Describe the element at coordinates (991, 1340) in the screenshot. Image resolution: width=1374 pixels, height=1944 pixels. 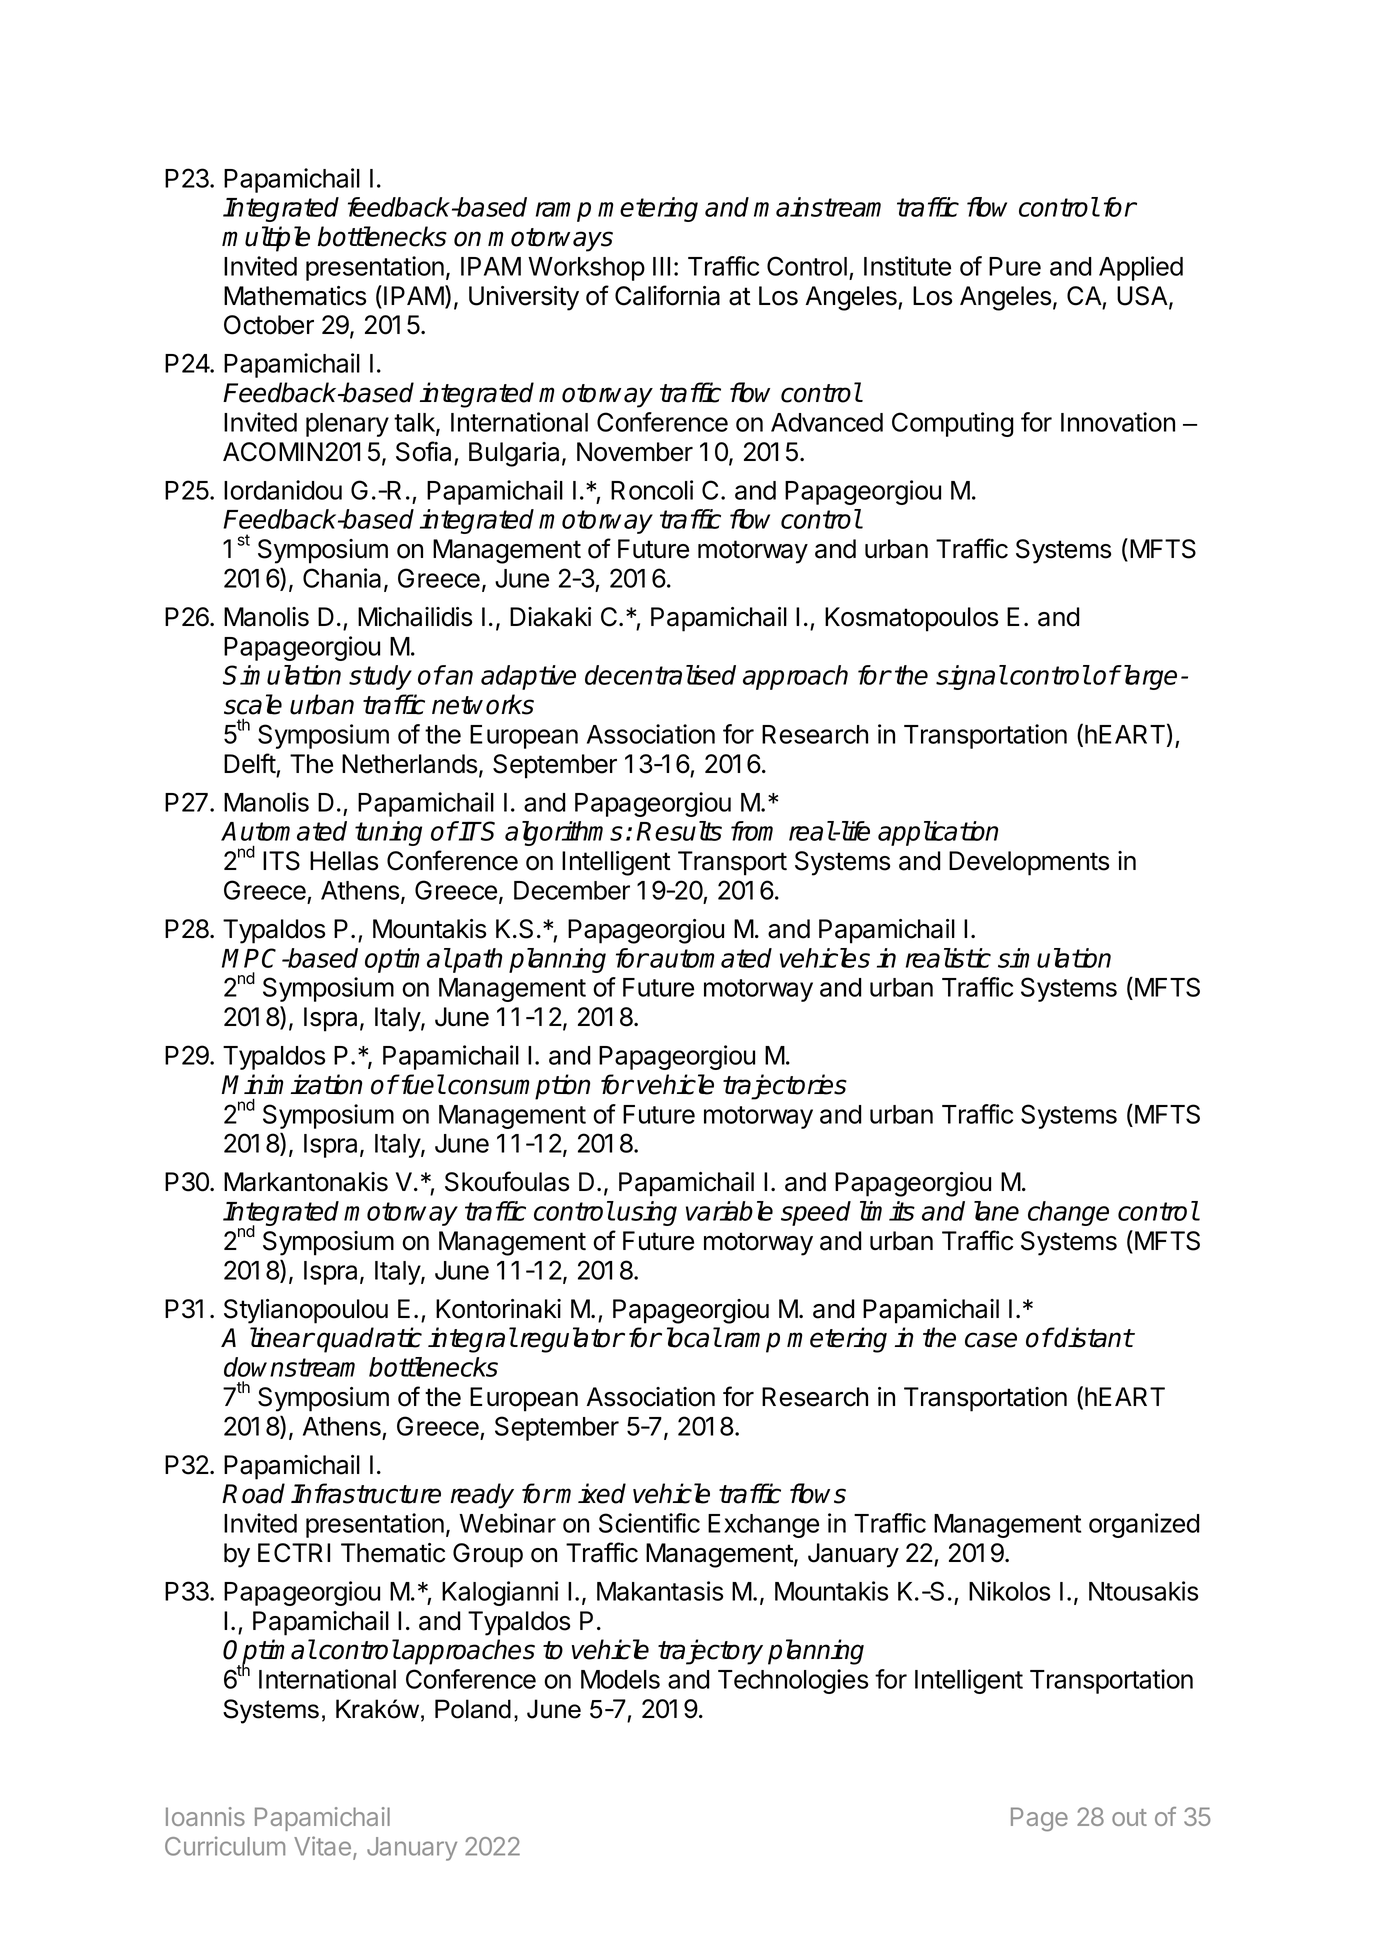
I see `case` at that location.
